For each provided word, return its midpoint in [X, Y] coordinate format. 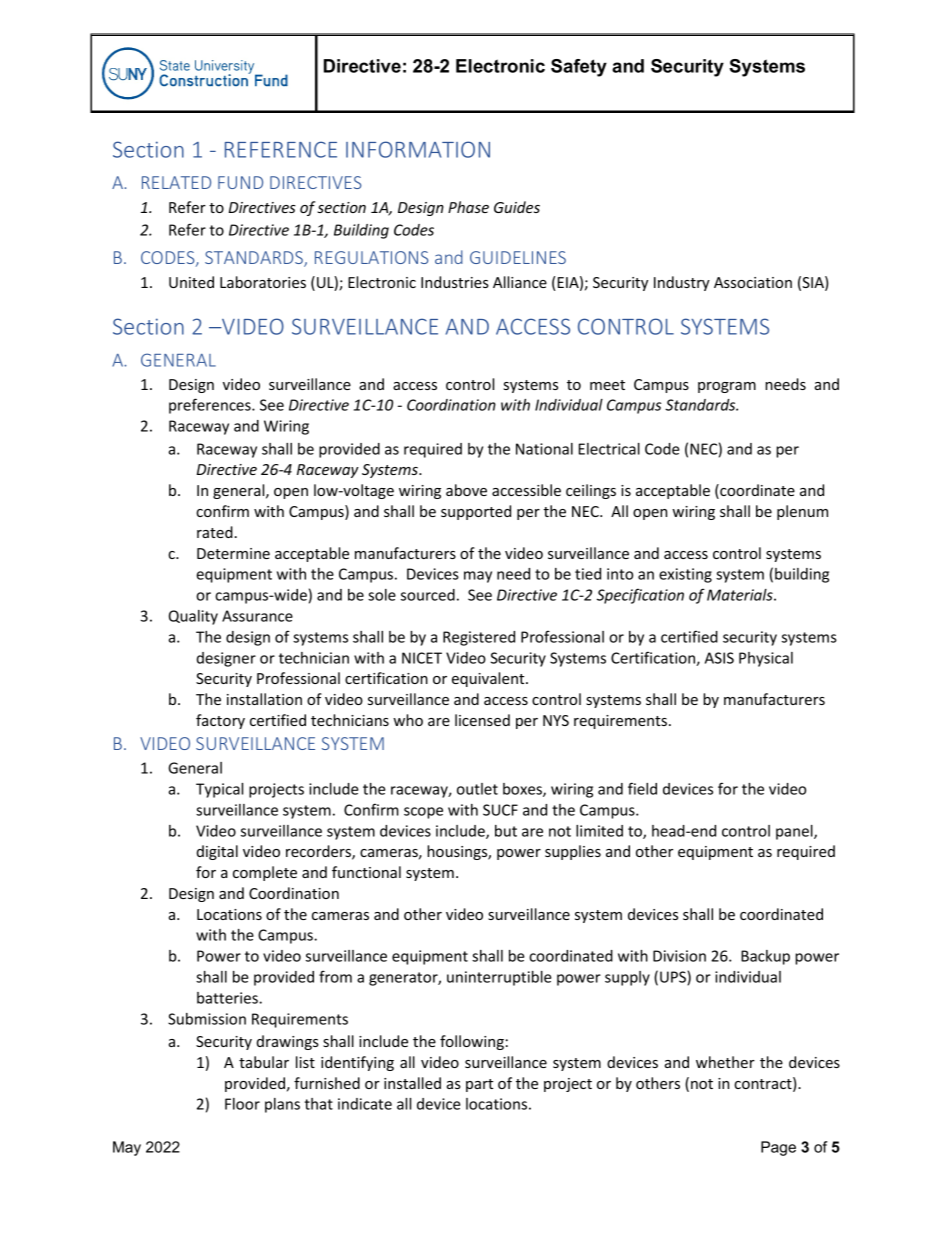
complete [265, 873]
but [506, 831]
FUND [240, 182]
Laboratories [263, 282]
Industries [455, 282]
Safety [579, 68]
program [727, 387]
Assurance [257, 616]
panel [795, 832]
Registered [479, 638]
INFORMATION [418, 149]
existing [685, 575]
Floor [242, 1104]
